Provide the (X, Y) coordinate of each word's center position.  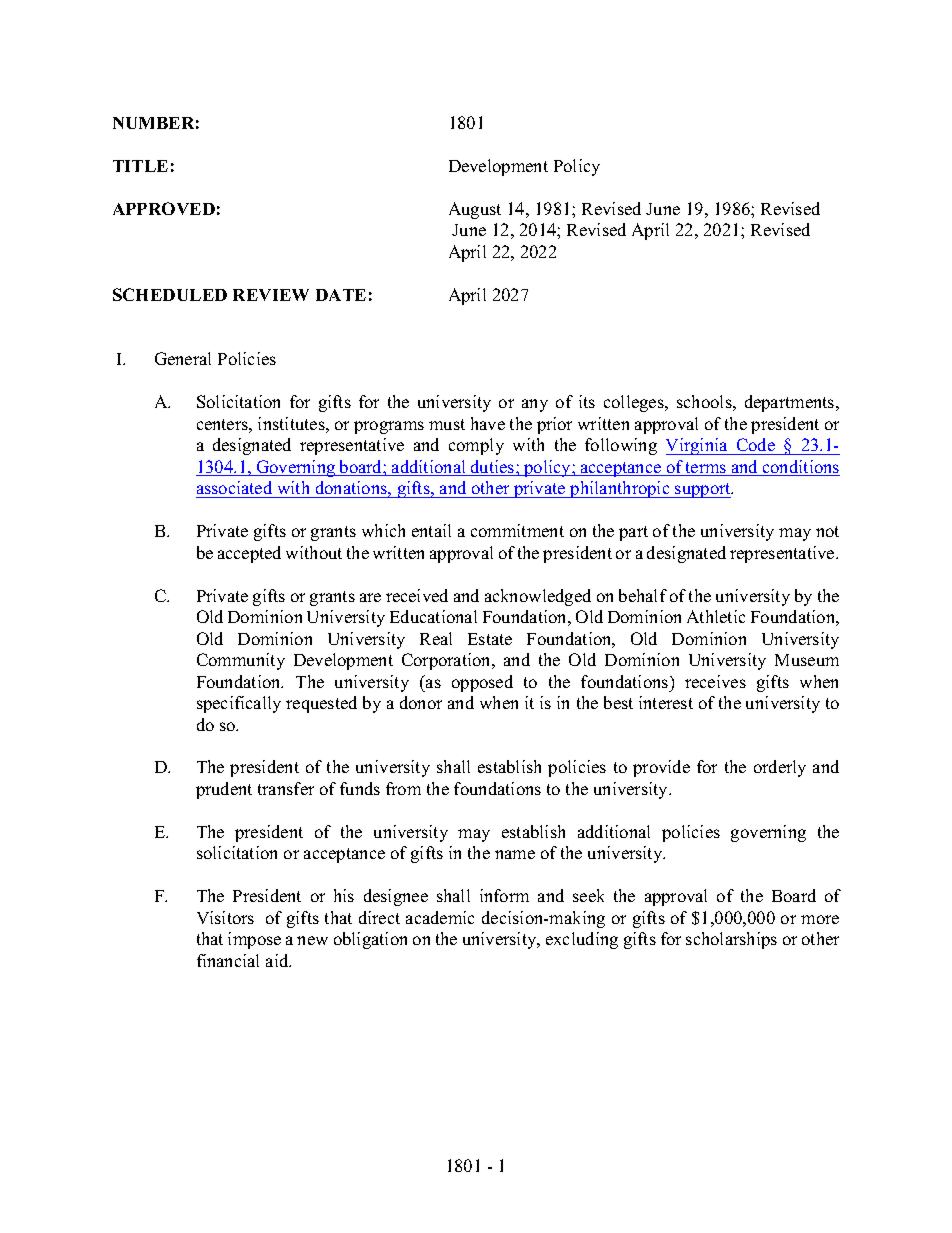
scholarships (731, 940)
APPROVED (164, 208)
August (475, 210)
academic (440, 917)
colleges (635, 403)
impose (254, 940)
